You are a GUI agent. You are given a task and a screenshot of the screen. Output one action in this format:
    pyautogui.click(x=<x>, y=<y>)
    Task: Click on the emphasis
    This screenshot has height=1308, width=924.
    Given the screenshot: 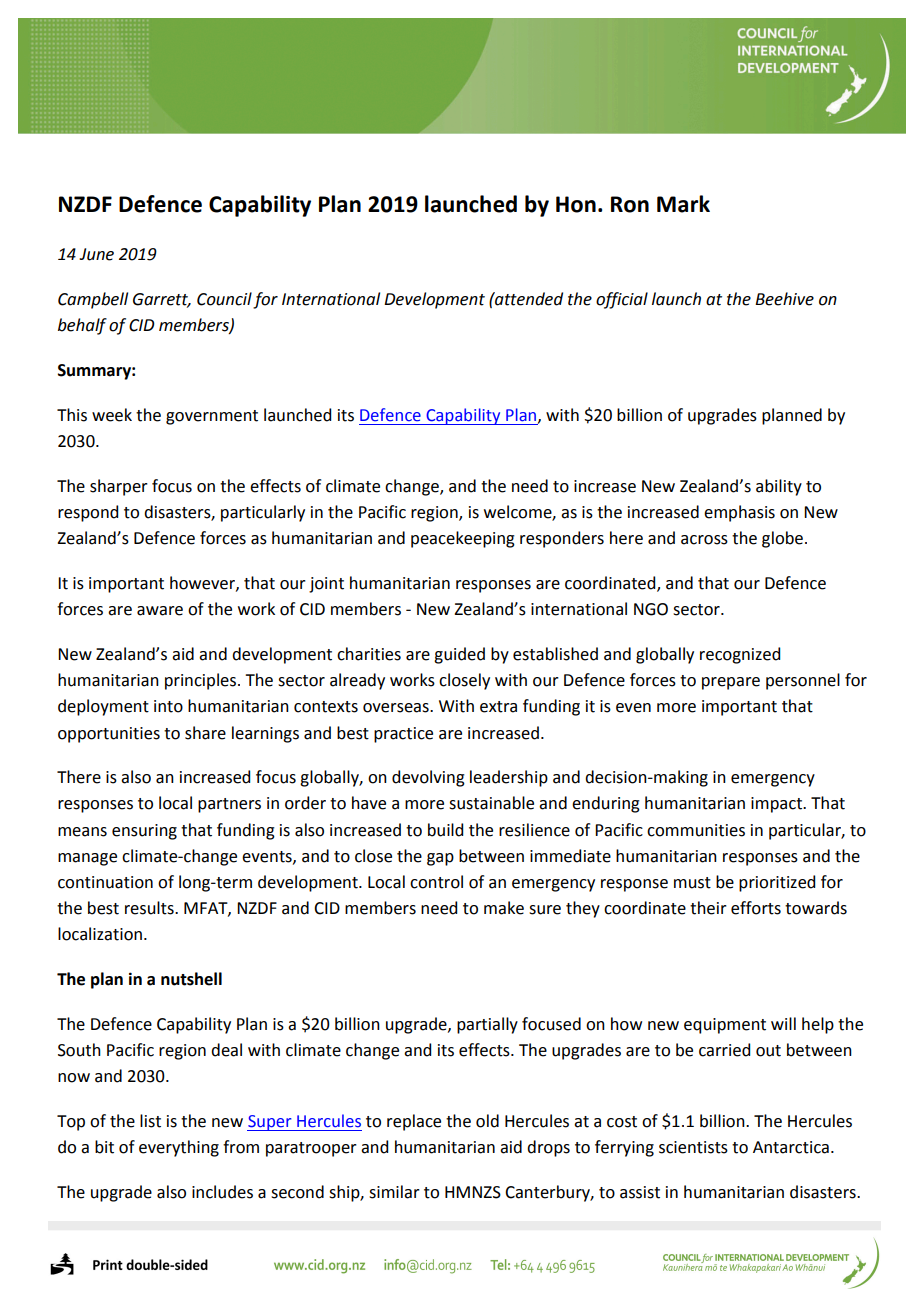 What is the action you would take?
    pyautogui.click(x=739, y=513)
